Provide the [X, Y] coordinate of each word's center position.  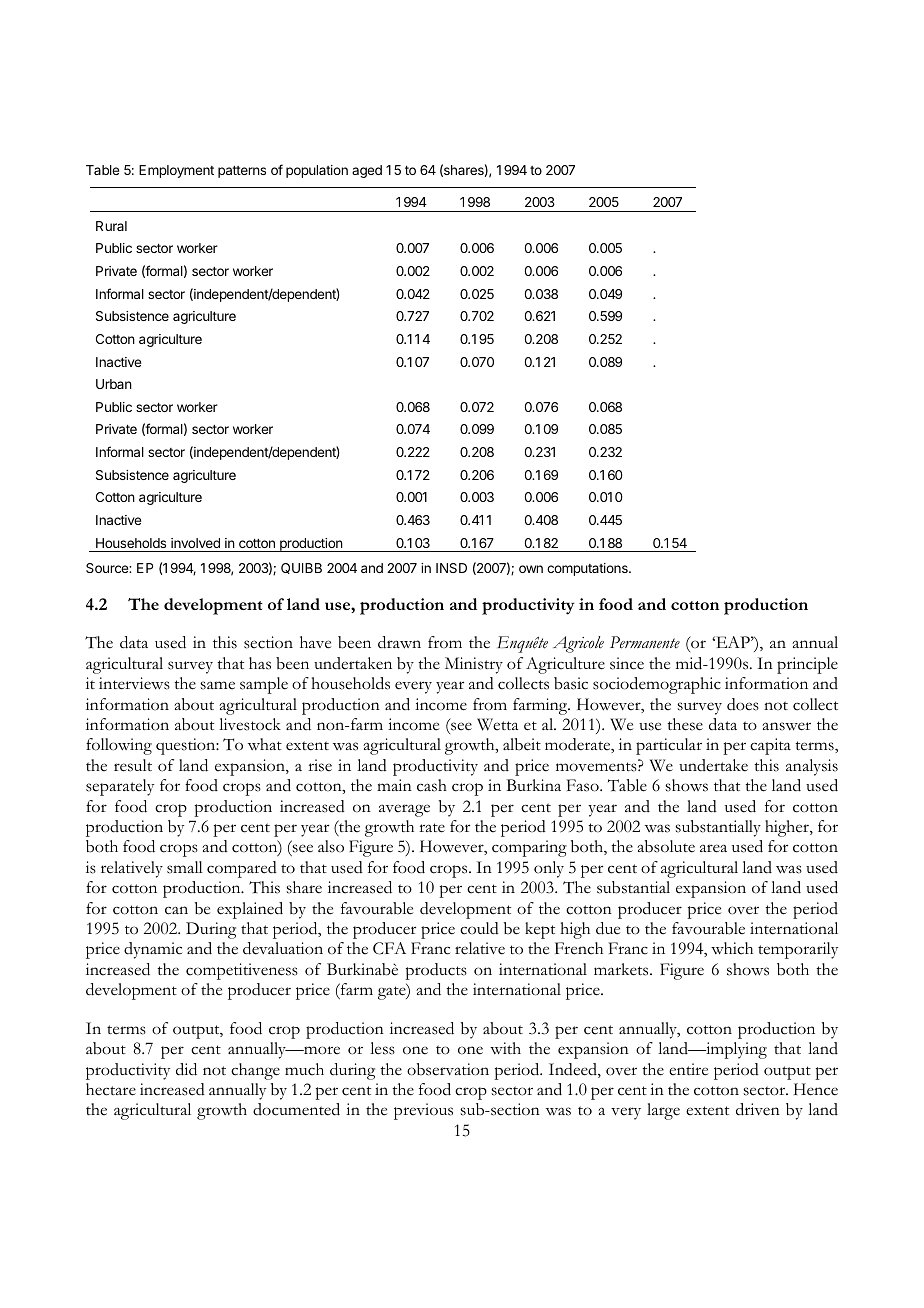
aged [367, 171]
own [531, 569]
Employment [176, 171]
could [479, 928]
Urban [114, 384]
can [176, 910]
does [743, 704]
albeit [522, 744]
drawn [399, 642]
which [732, 948]
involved [195, 543]
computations [588, 569]
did [186, 1069]
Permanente [645, 642]
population [317, 171]
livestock [250, 724]
